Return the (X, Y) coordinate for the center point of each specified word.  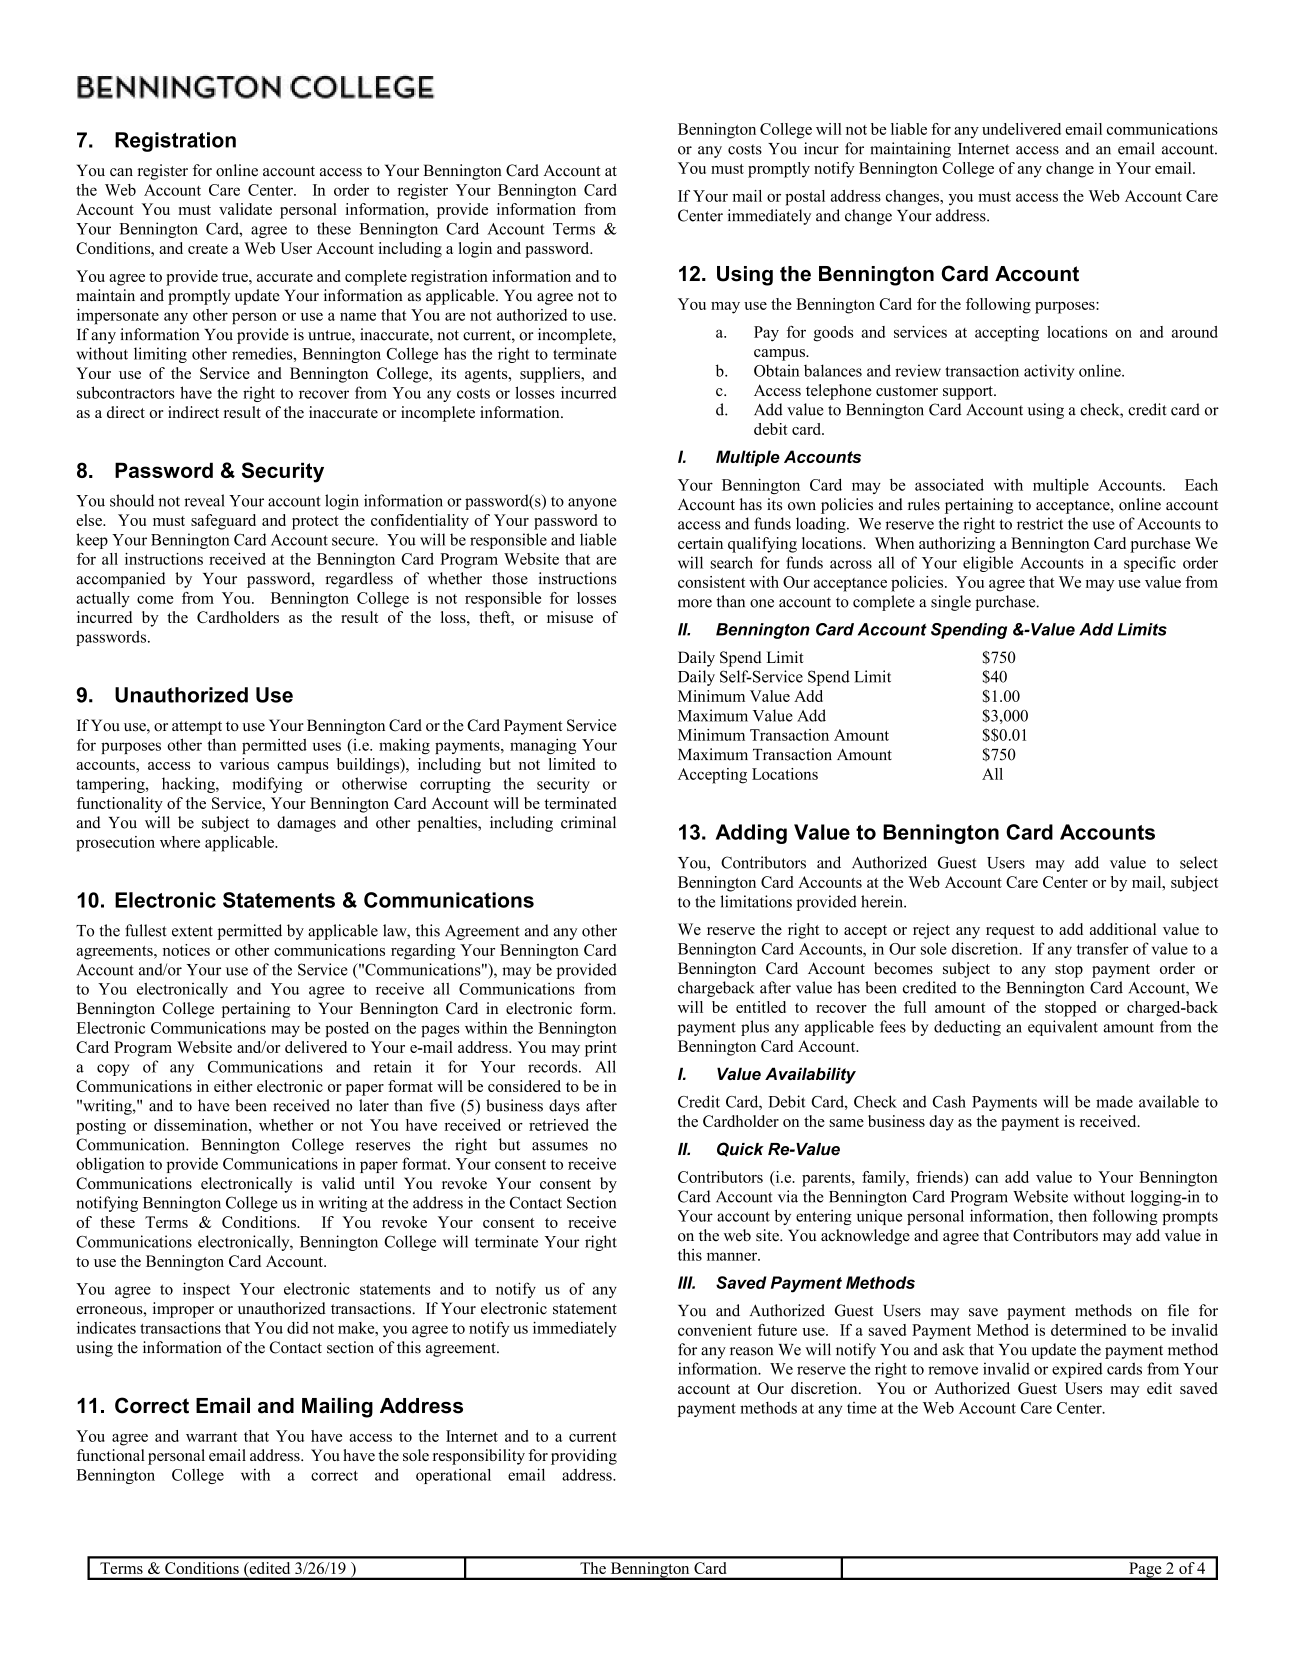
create (208, 249)
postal (805, 198)
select (1199, 862)
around (1195, 332)
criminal (588, 822)
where (180, 842)
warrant (211, 1437)
